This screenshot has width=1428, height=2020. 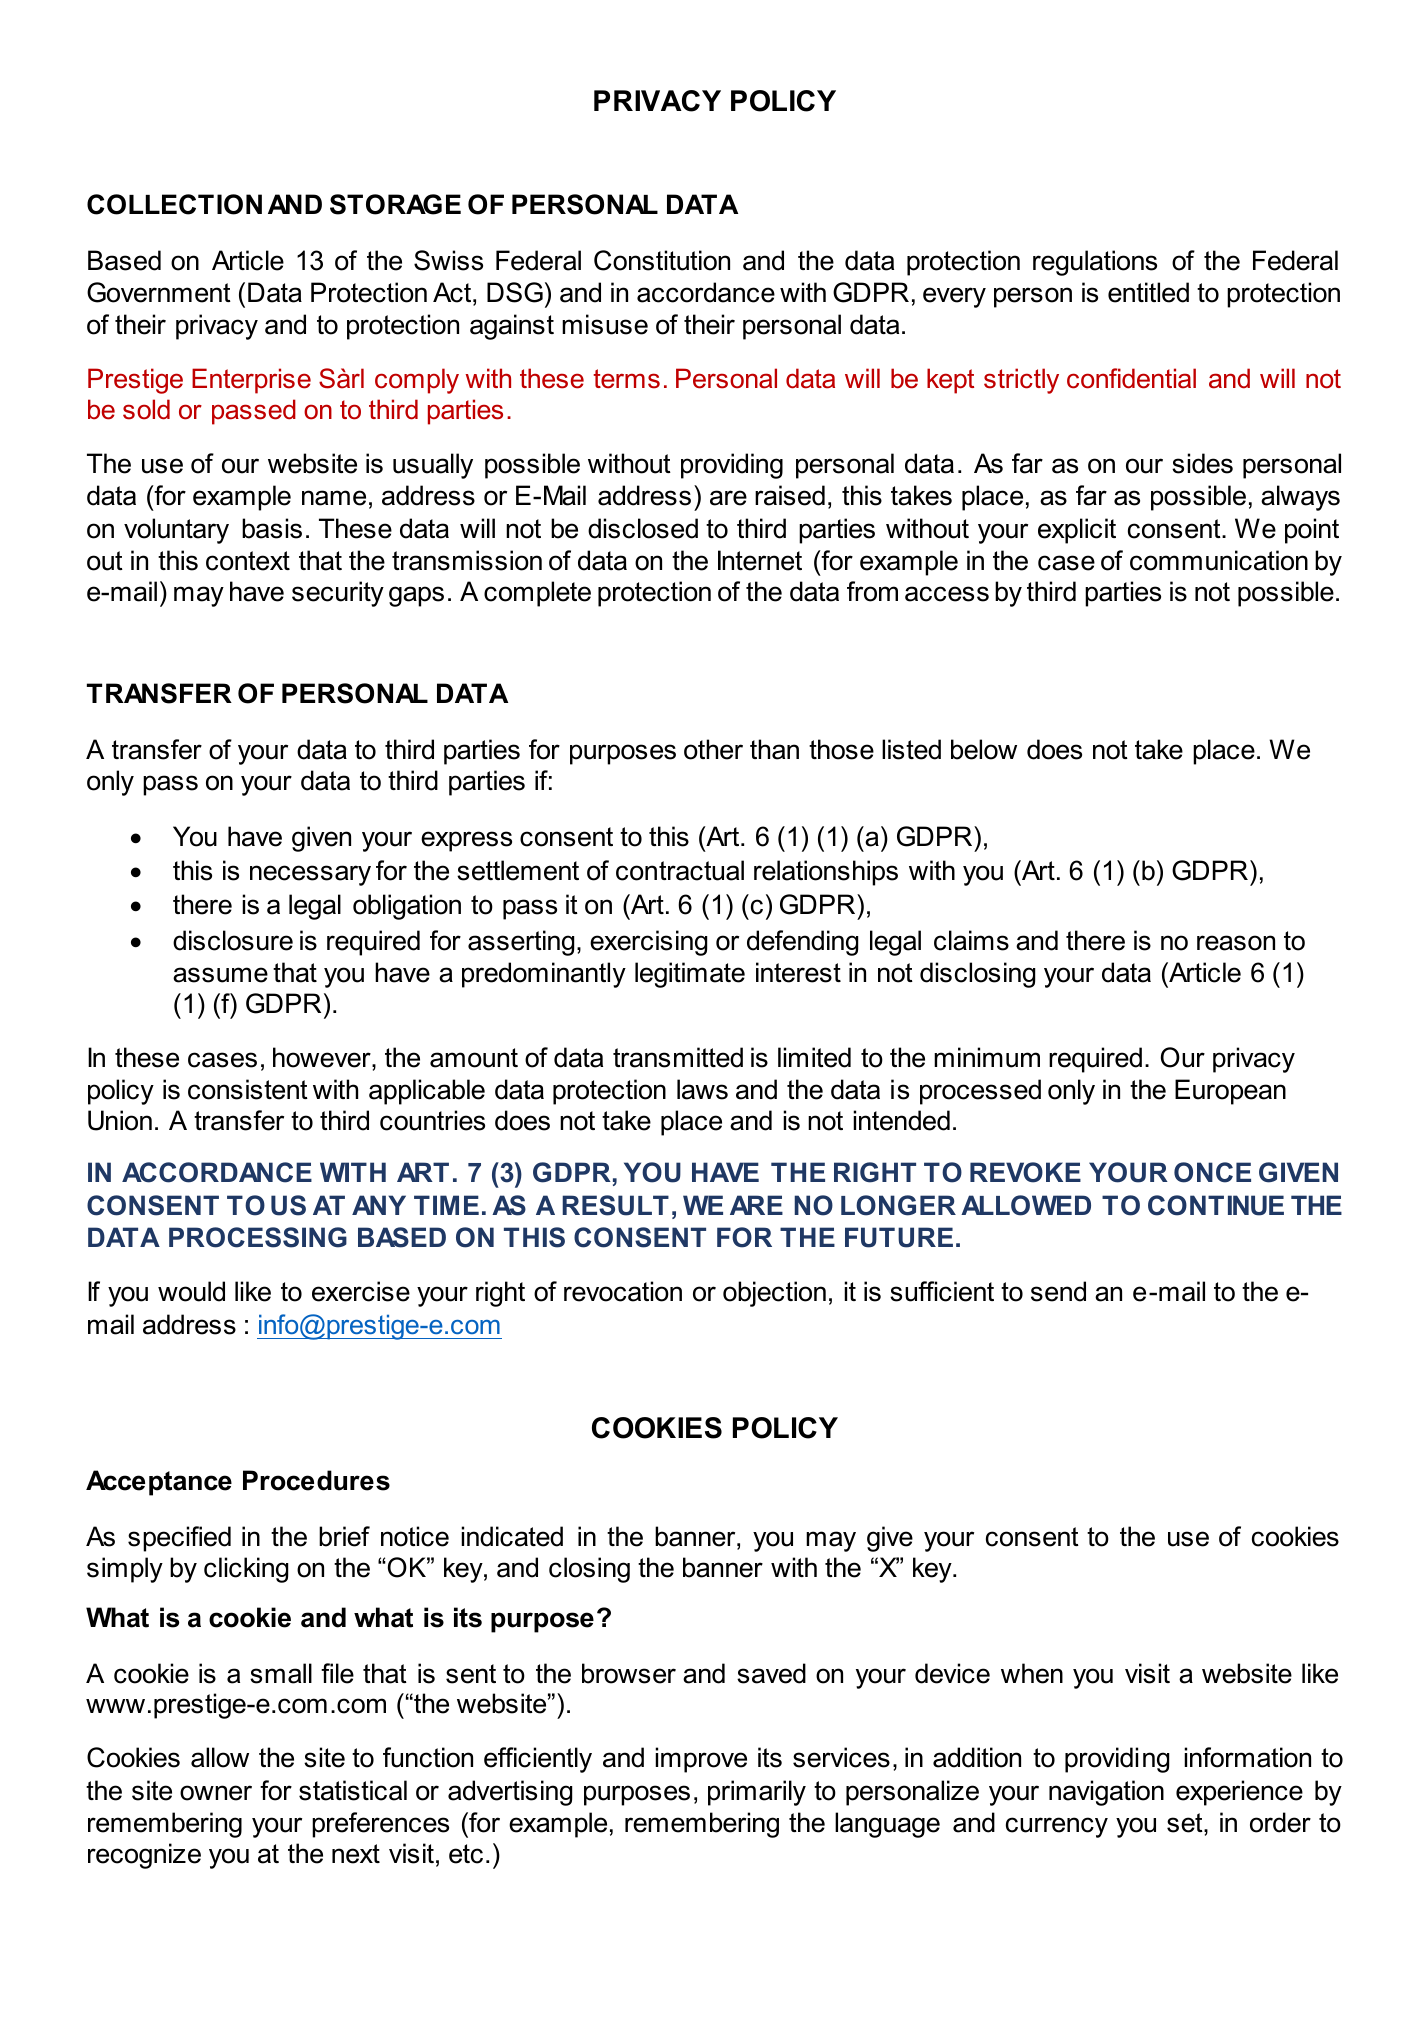 I want to click on would, so click(x=191, y=1291).
